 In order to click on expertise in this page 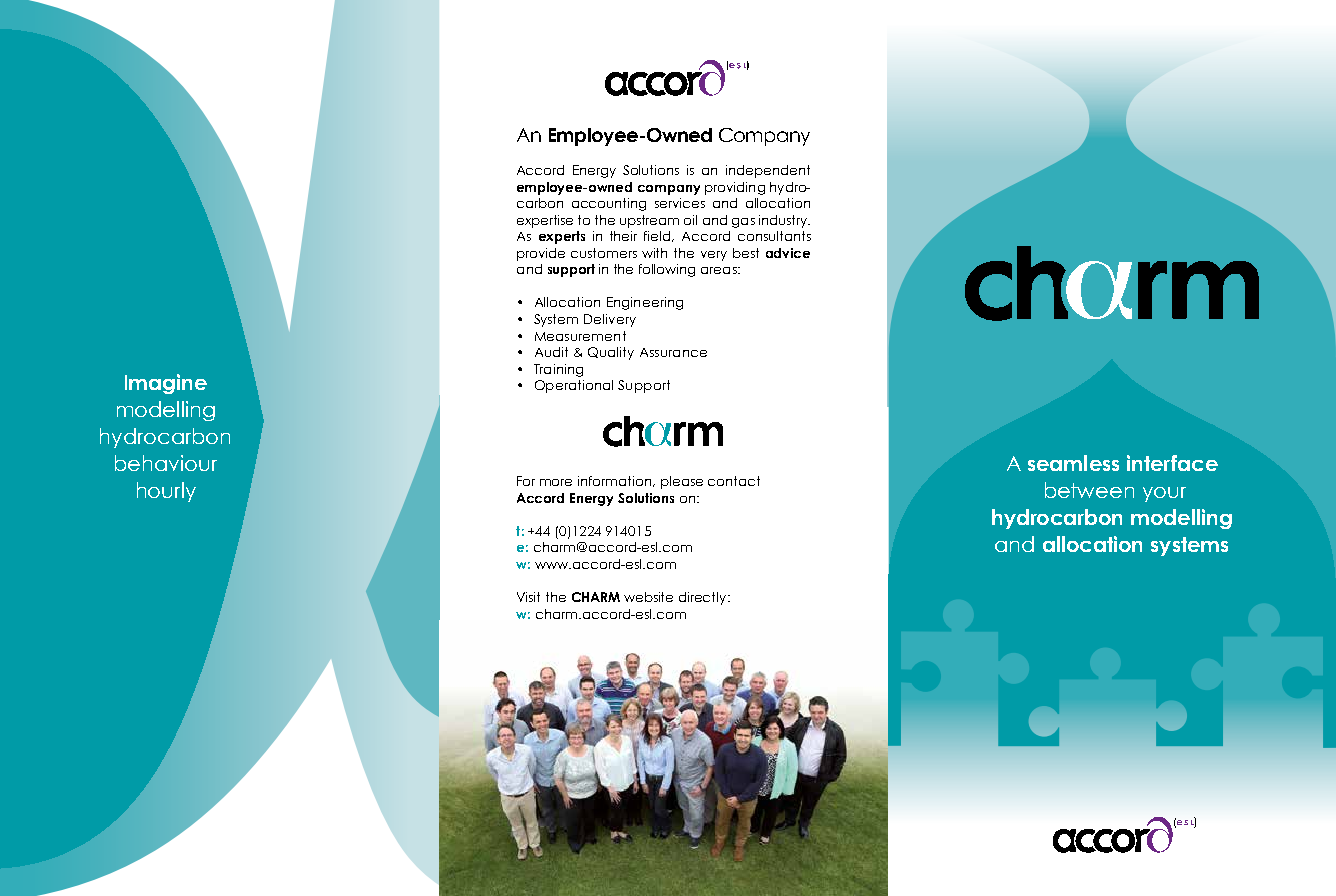, I will do `click(545, 221)`.
